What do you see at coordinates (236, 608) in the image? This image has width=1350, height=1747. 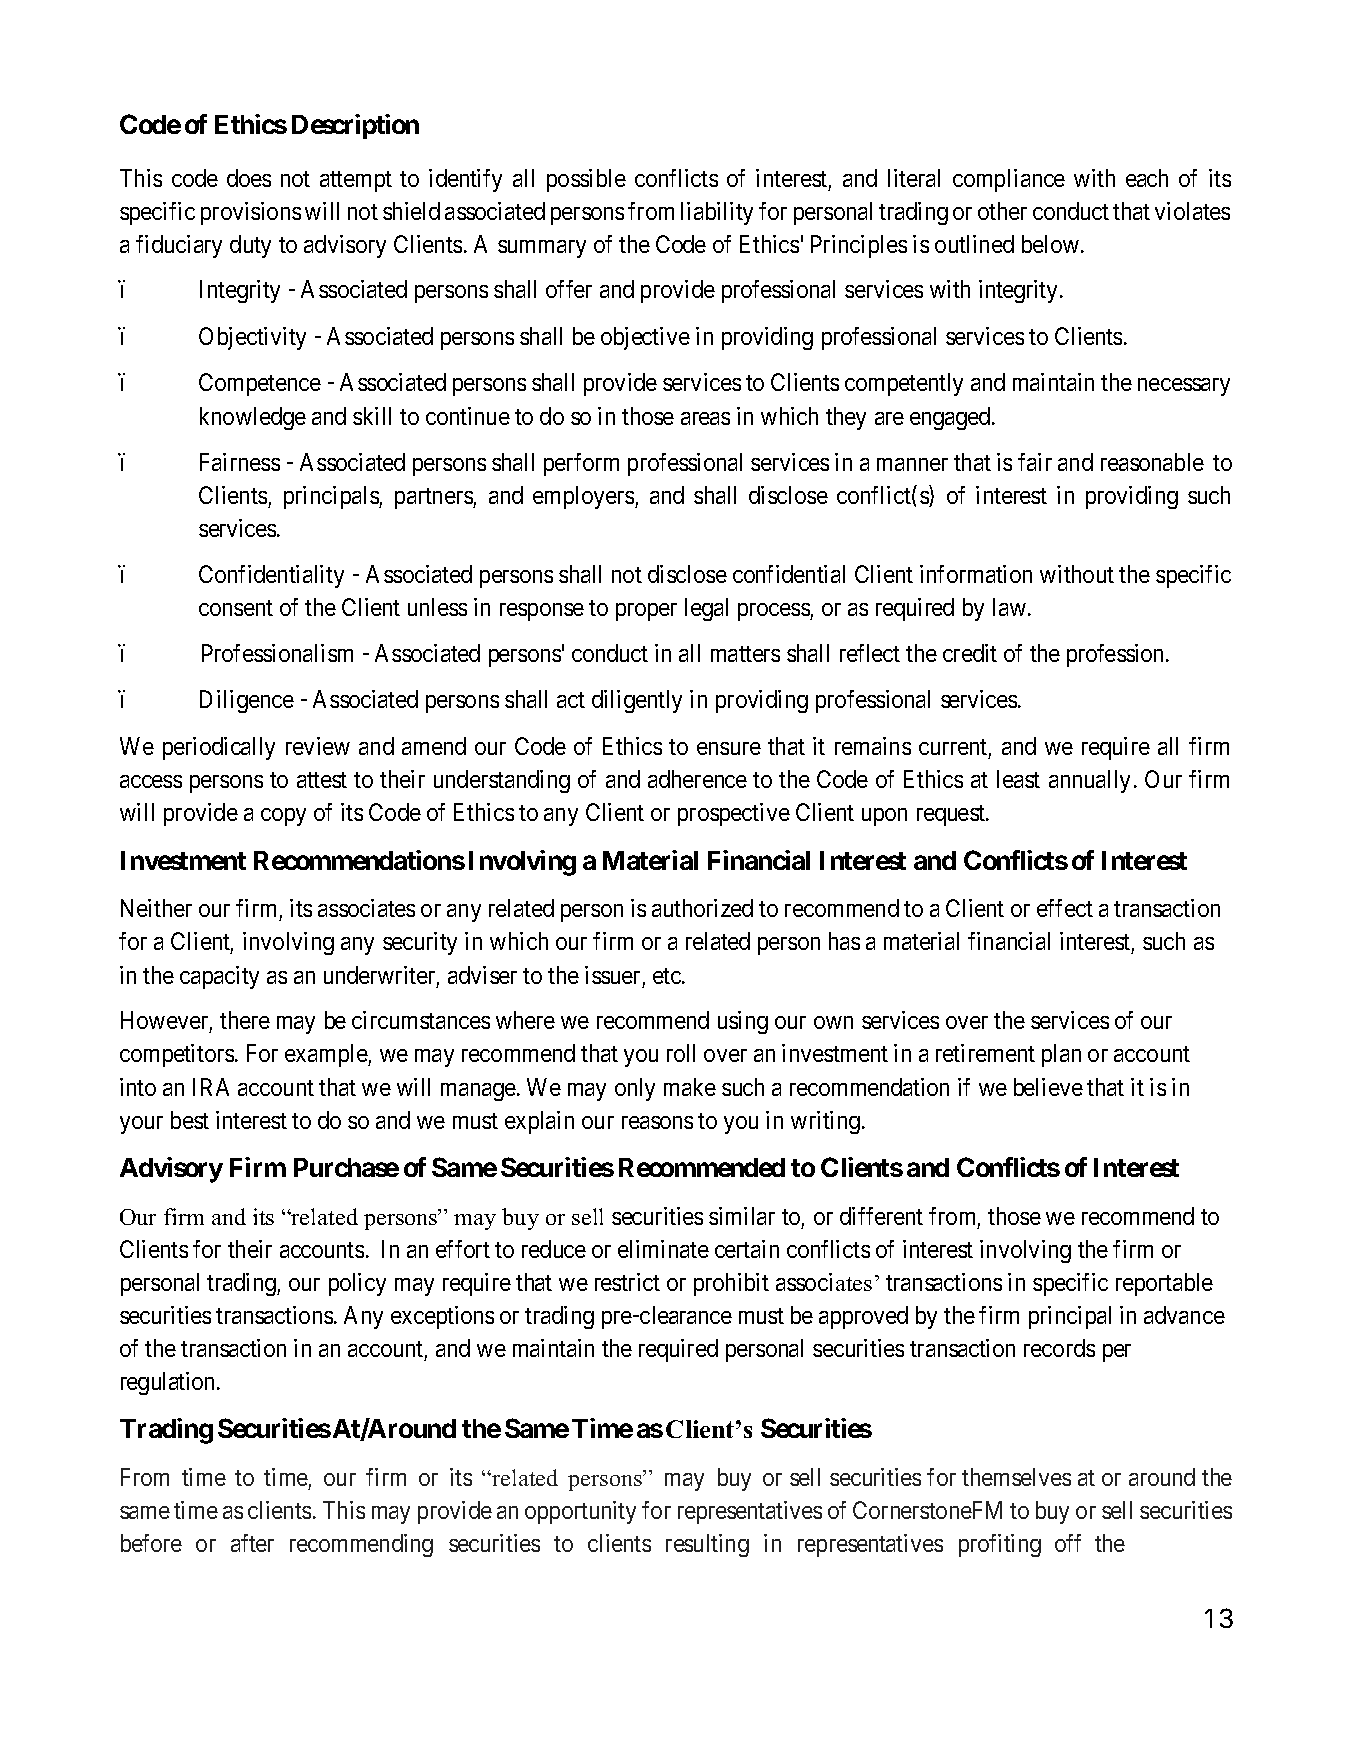 I see `consent` at bounding box center [236, 608].
